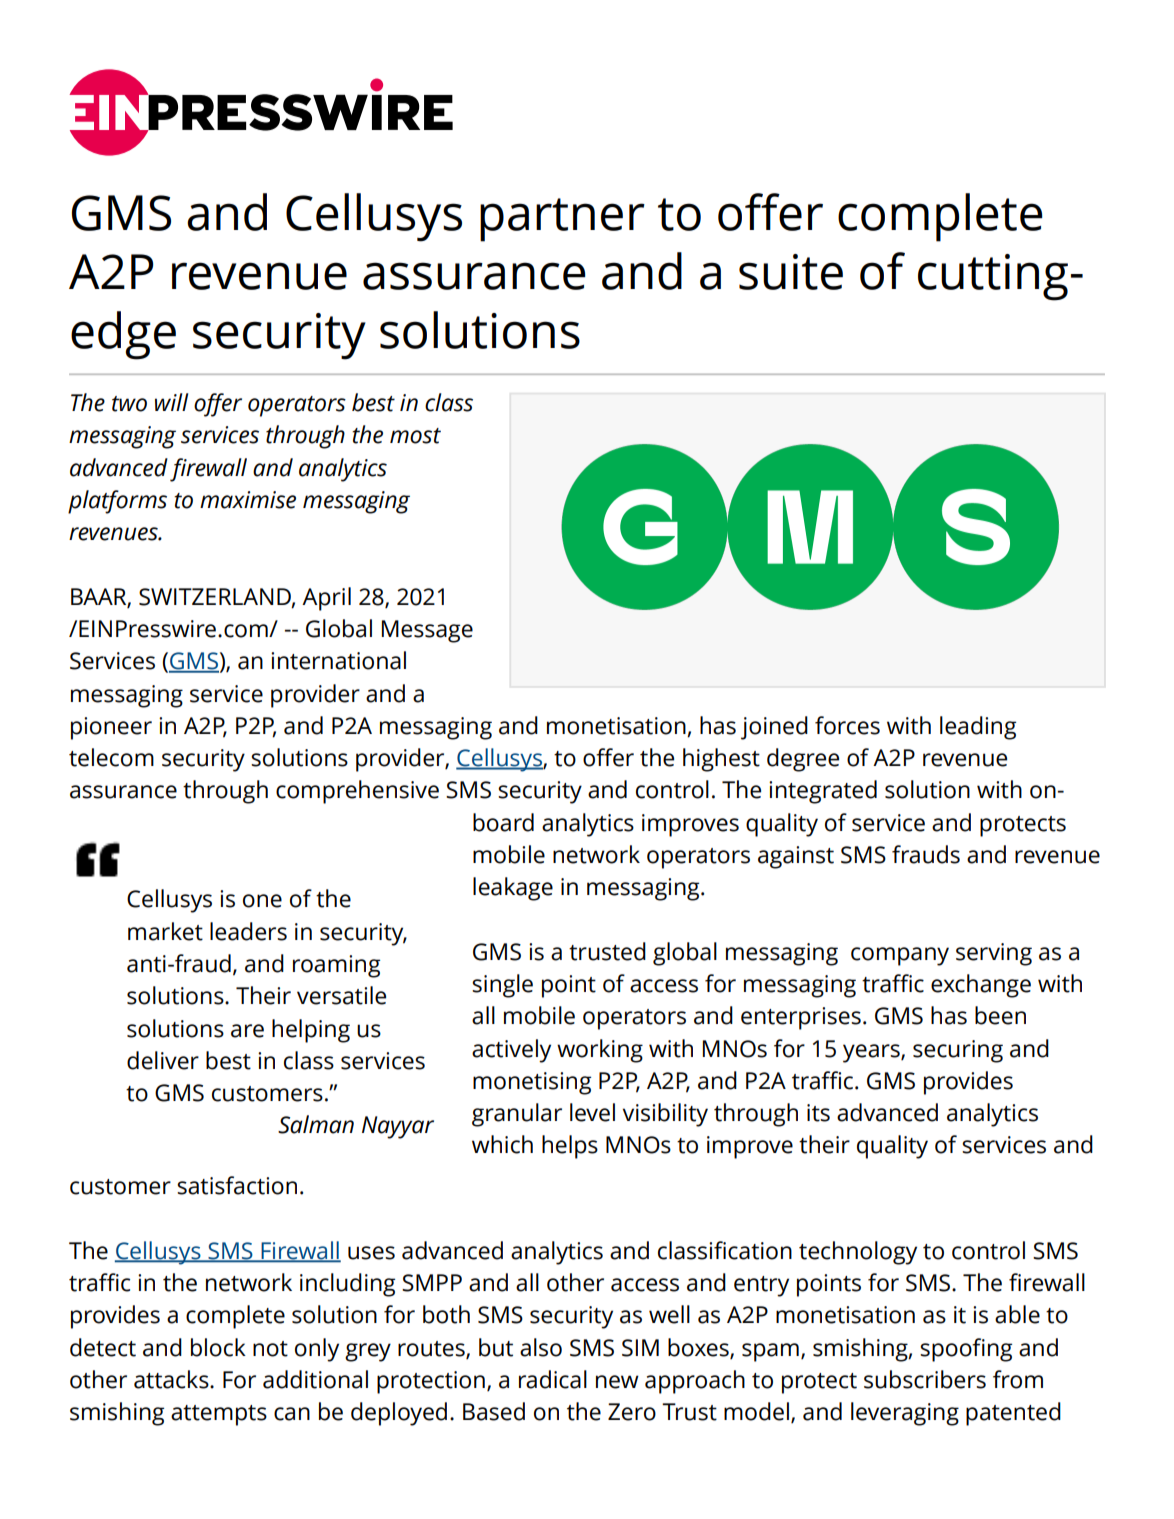 This screenshot has width=1174, height=1519. What do you see at coordinates (503, 822) in the screenshot?
I see `board` at bounding box center [503, 822].
